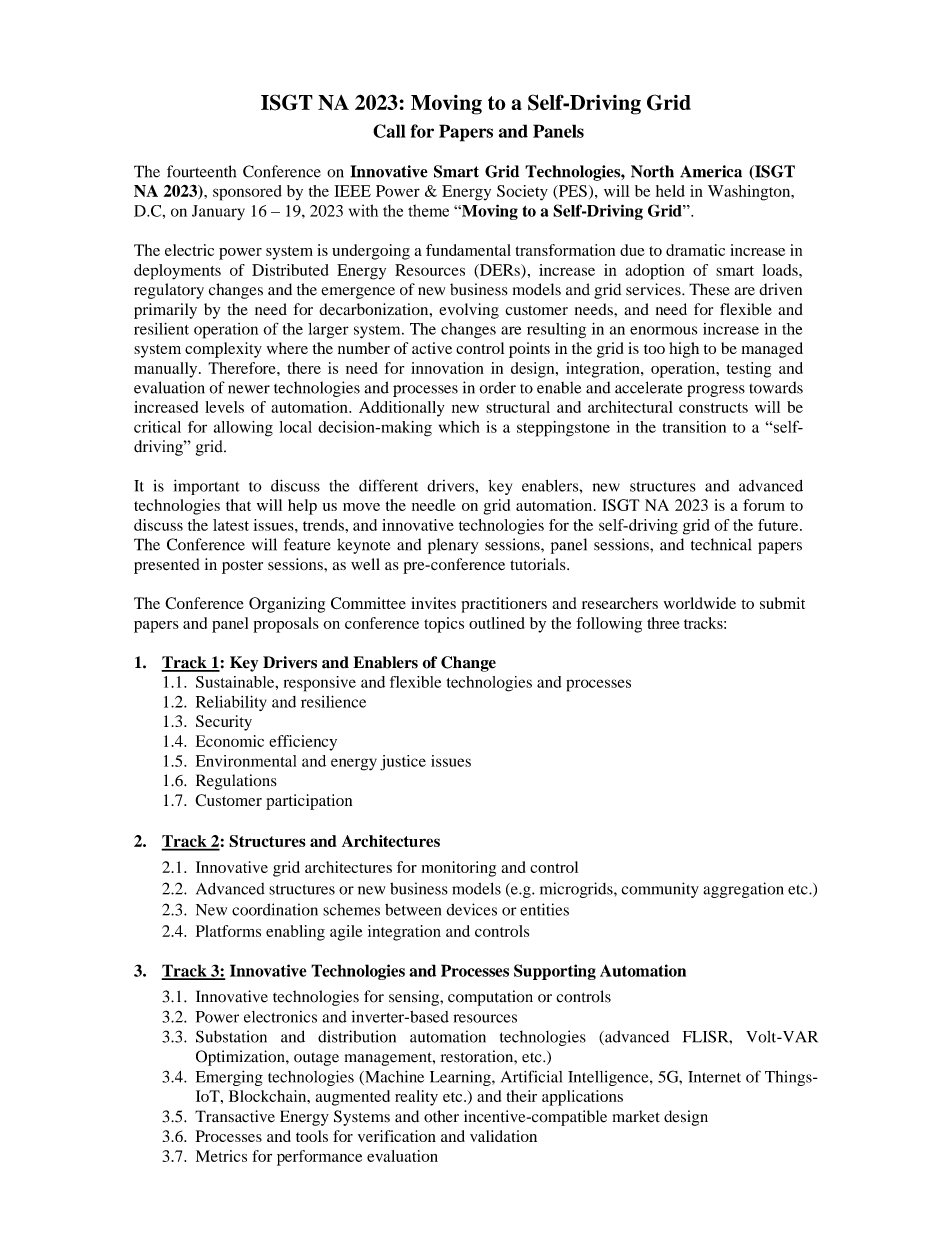  What do you see at coordinates (458, 869) in the image?
I see `monitoring` at bounding box center [458, 869].
